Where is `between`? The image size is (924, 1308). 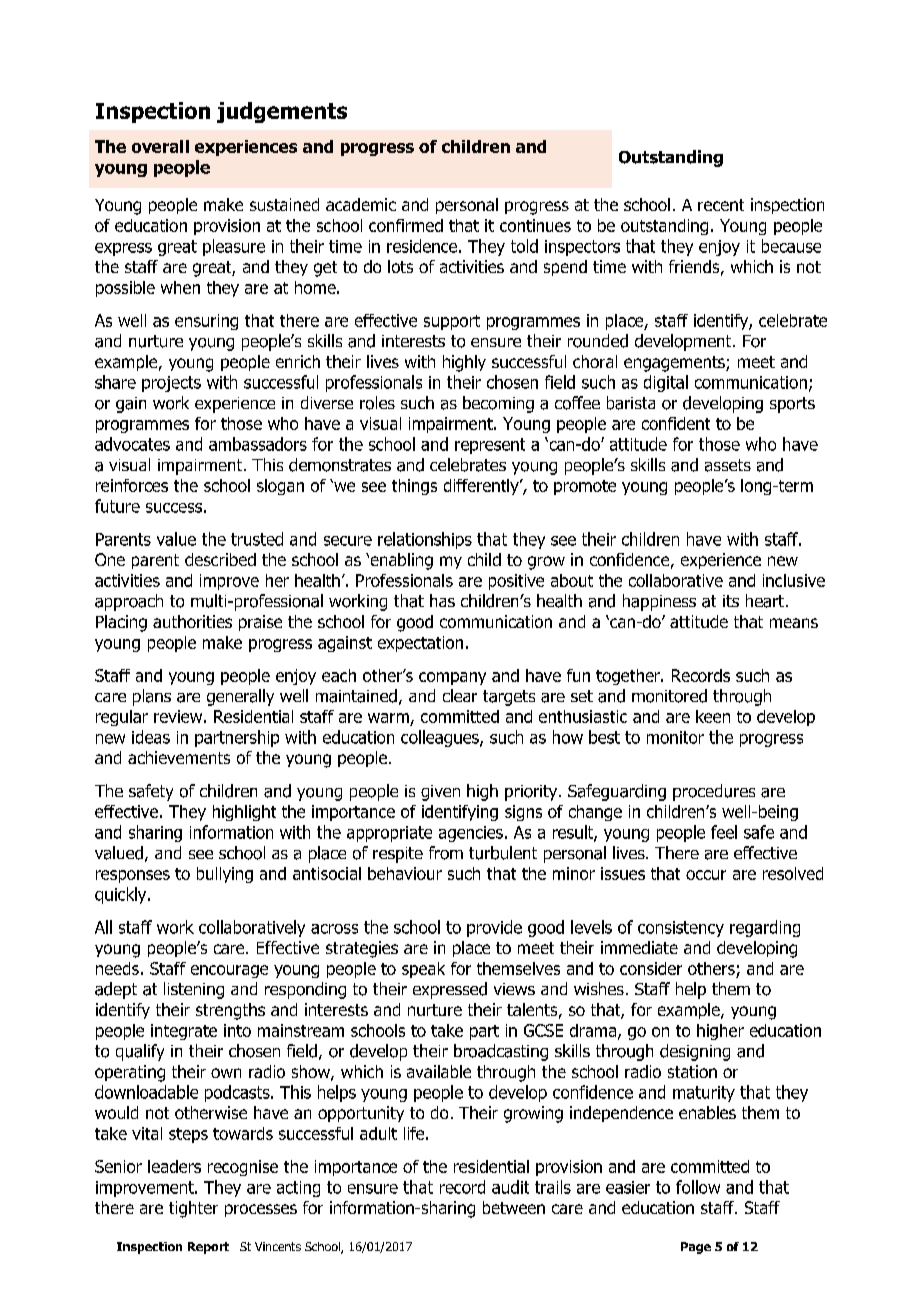 between is located at coordinates (514, 1207).
